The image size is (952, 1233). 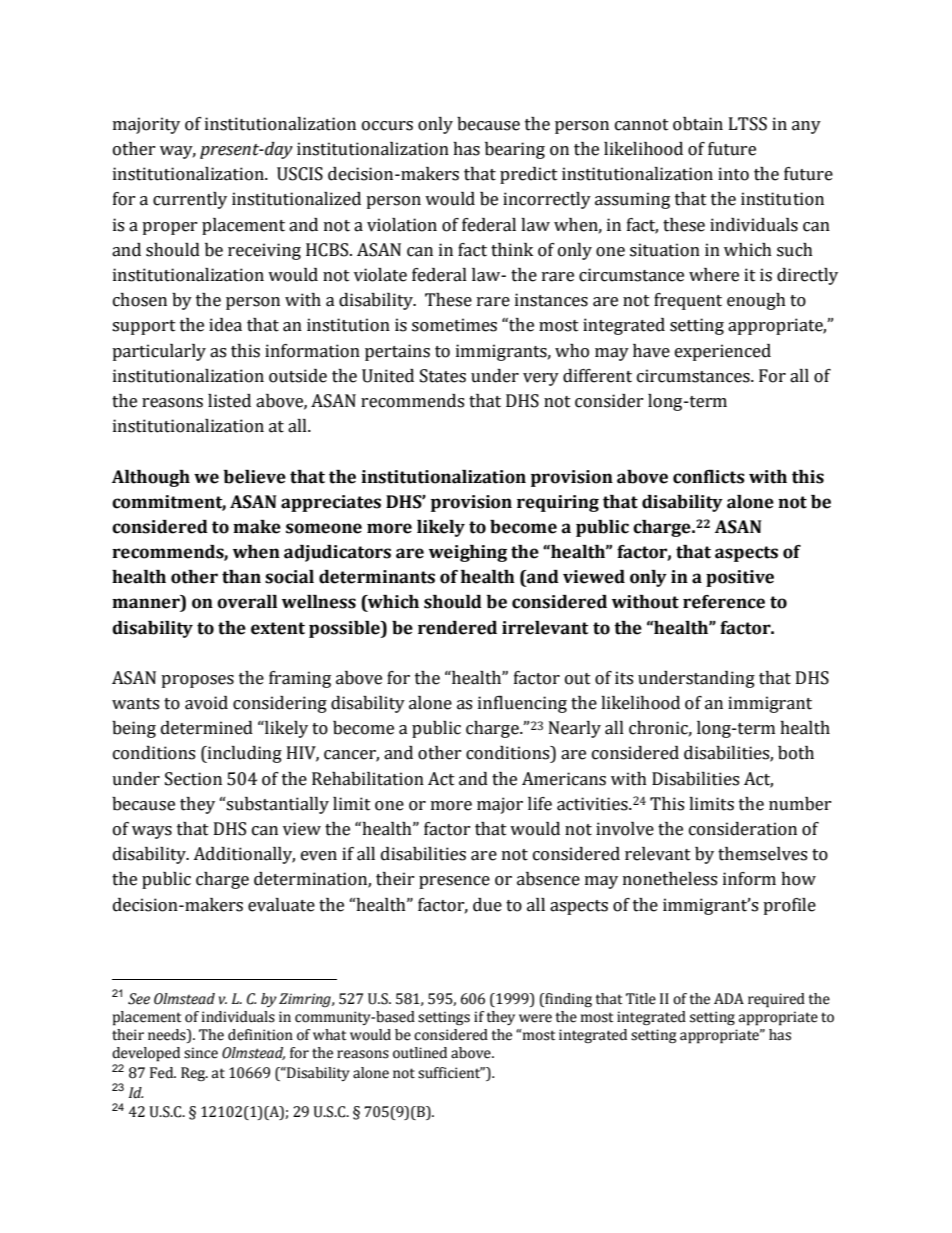 I want to click on overall, so click(x=247, y=602).
